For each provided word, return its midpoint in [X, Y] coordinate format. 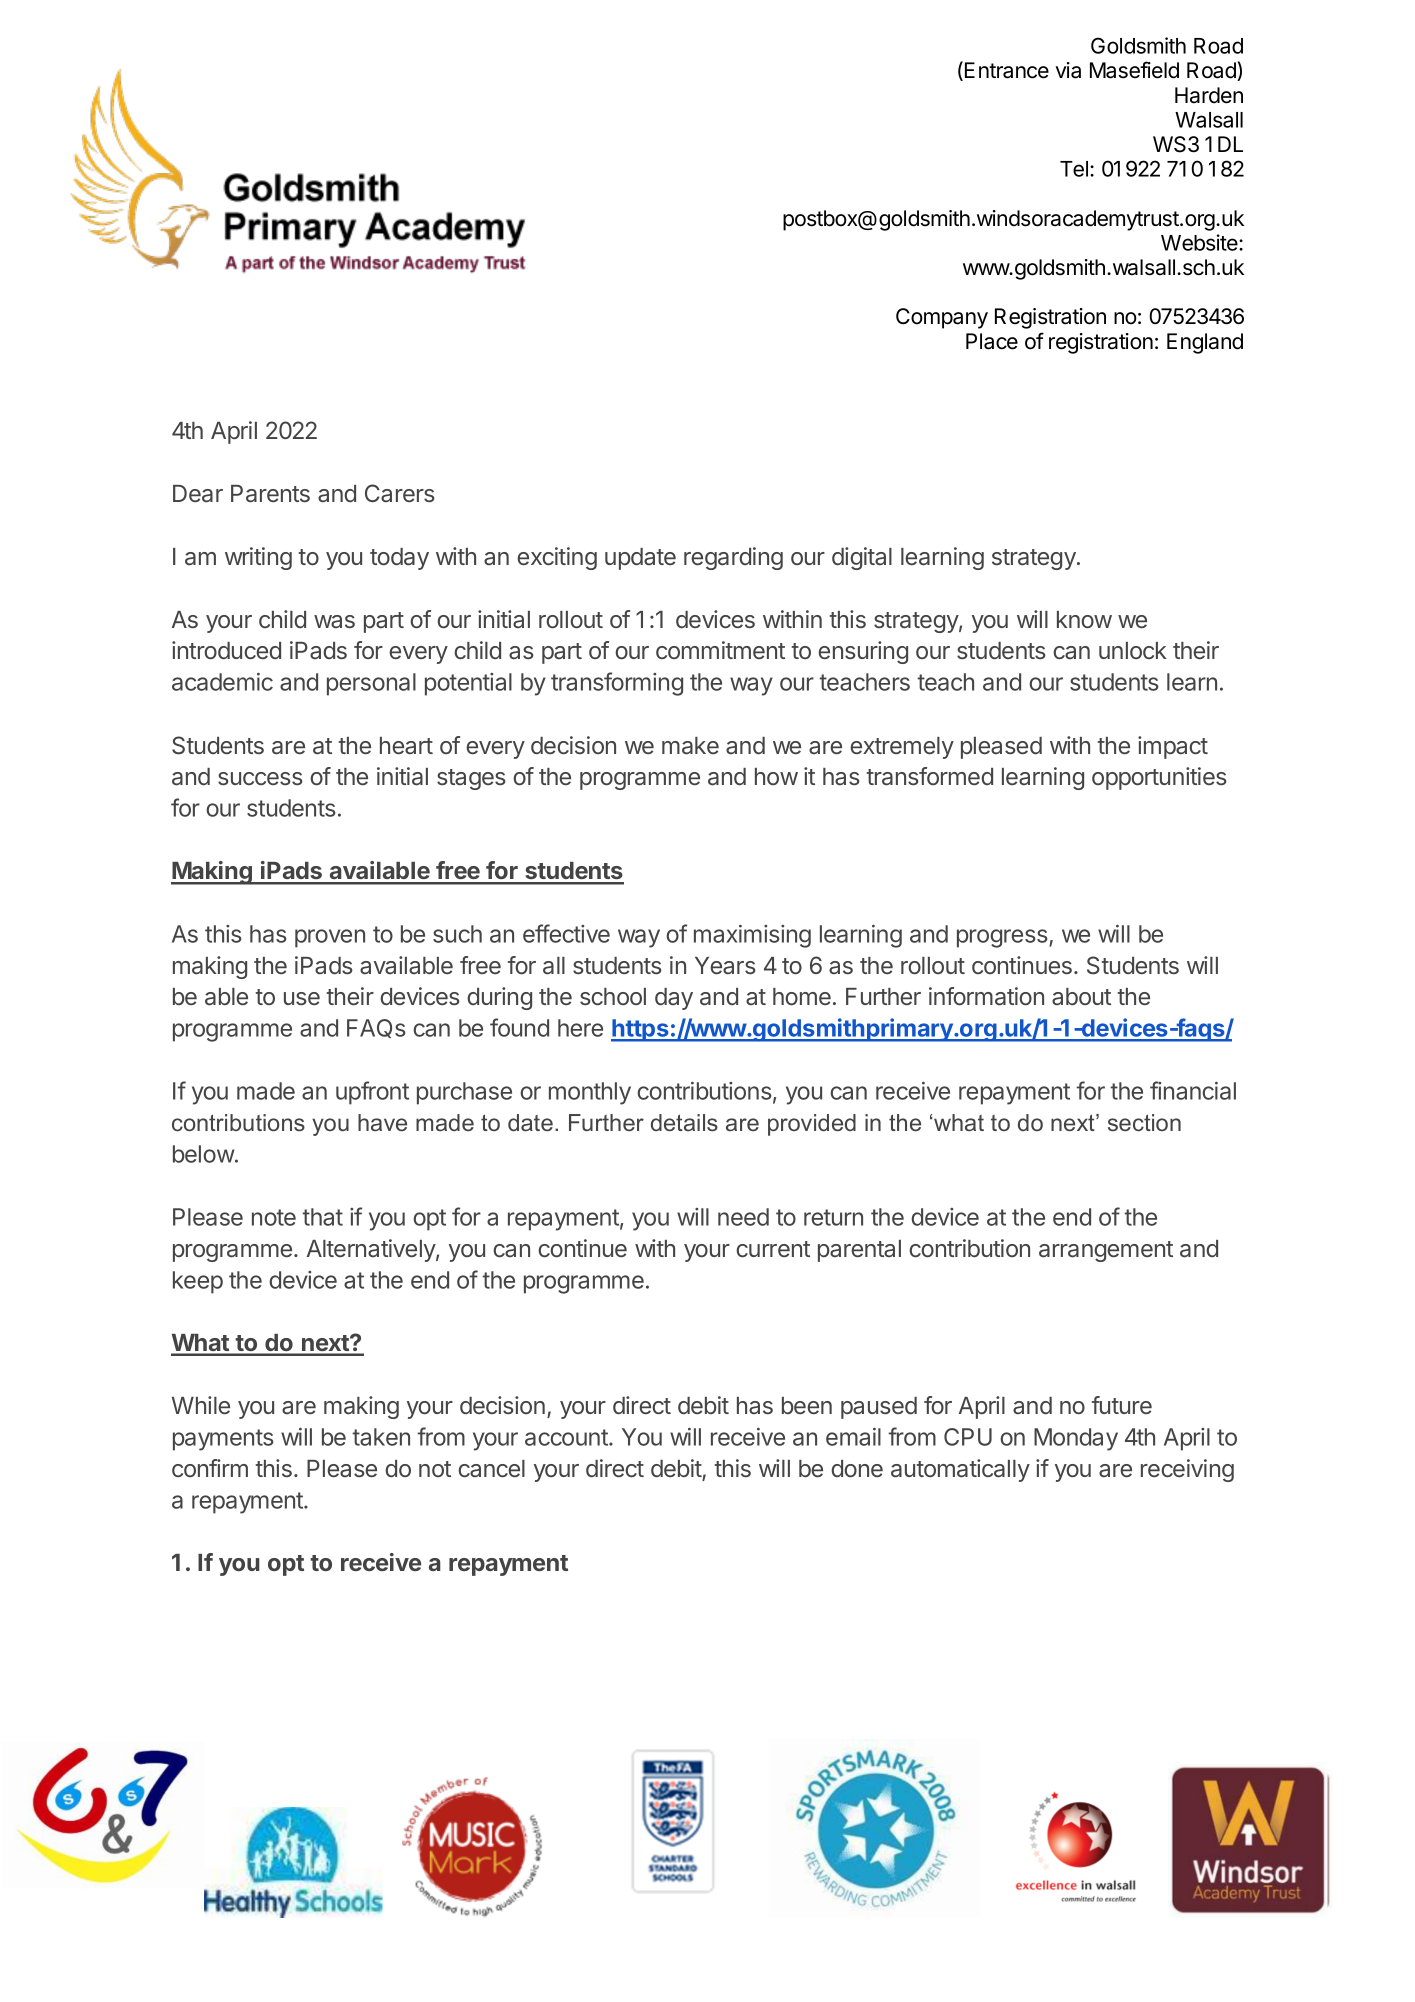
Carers [400, 493]
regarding [733, 558]
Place [992, 341]
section [1144, 1122]
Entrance [1007, 70]
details [684, 1122]
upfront [372, 1093]
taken [381, 1437]
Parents [270, 494]
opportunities [1159, 778]
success [260, 778]
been [807, 1405]
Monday [1076, 1439]
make [690, 746]
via [1068, 70]
